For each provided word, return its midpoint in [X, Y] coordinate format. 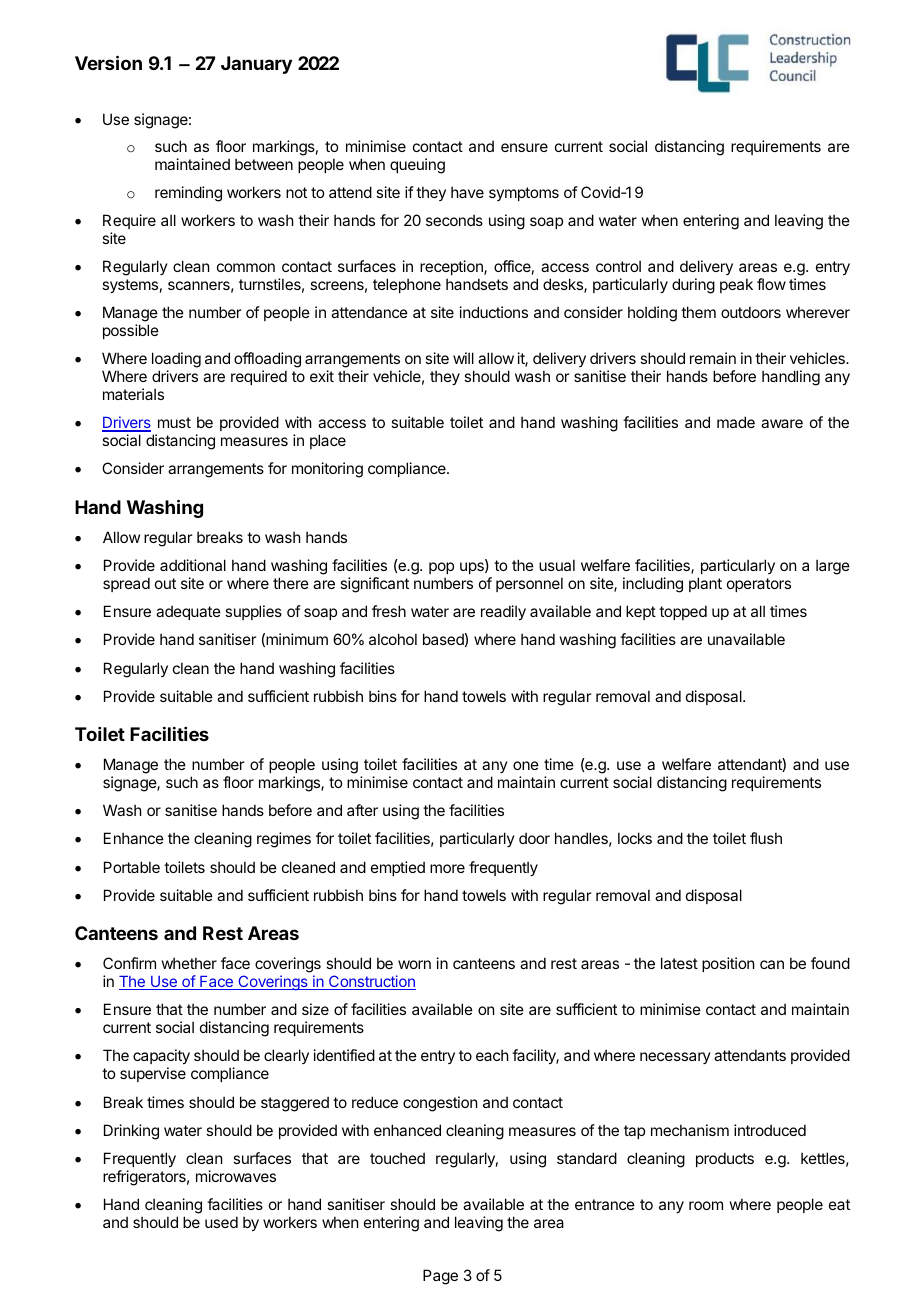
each [492, 1055]
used [221, 1222]
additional [193, 565]
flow [771, 284]
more [447, 868]
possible [131, 331]
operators [759, 585]
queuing [417, 166]
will [463, 358]
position [728, 964]
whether [189, 963]
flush [766, 838]
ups [473, 568]
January [256, 65]
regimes [284, 840]
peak [736, 285]
